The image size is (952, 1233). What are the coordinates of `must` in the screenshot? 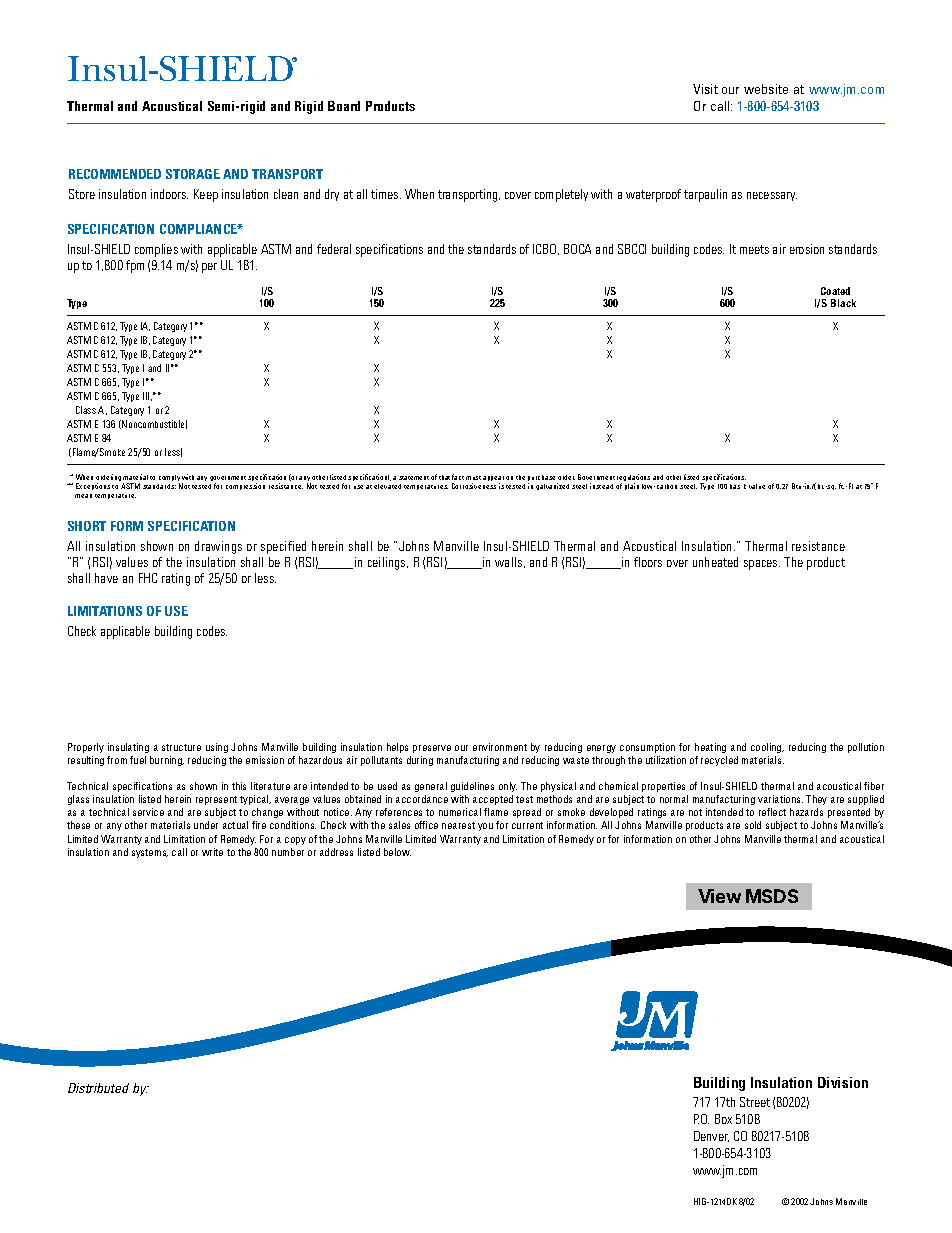 It's located at (473, 478).
